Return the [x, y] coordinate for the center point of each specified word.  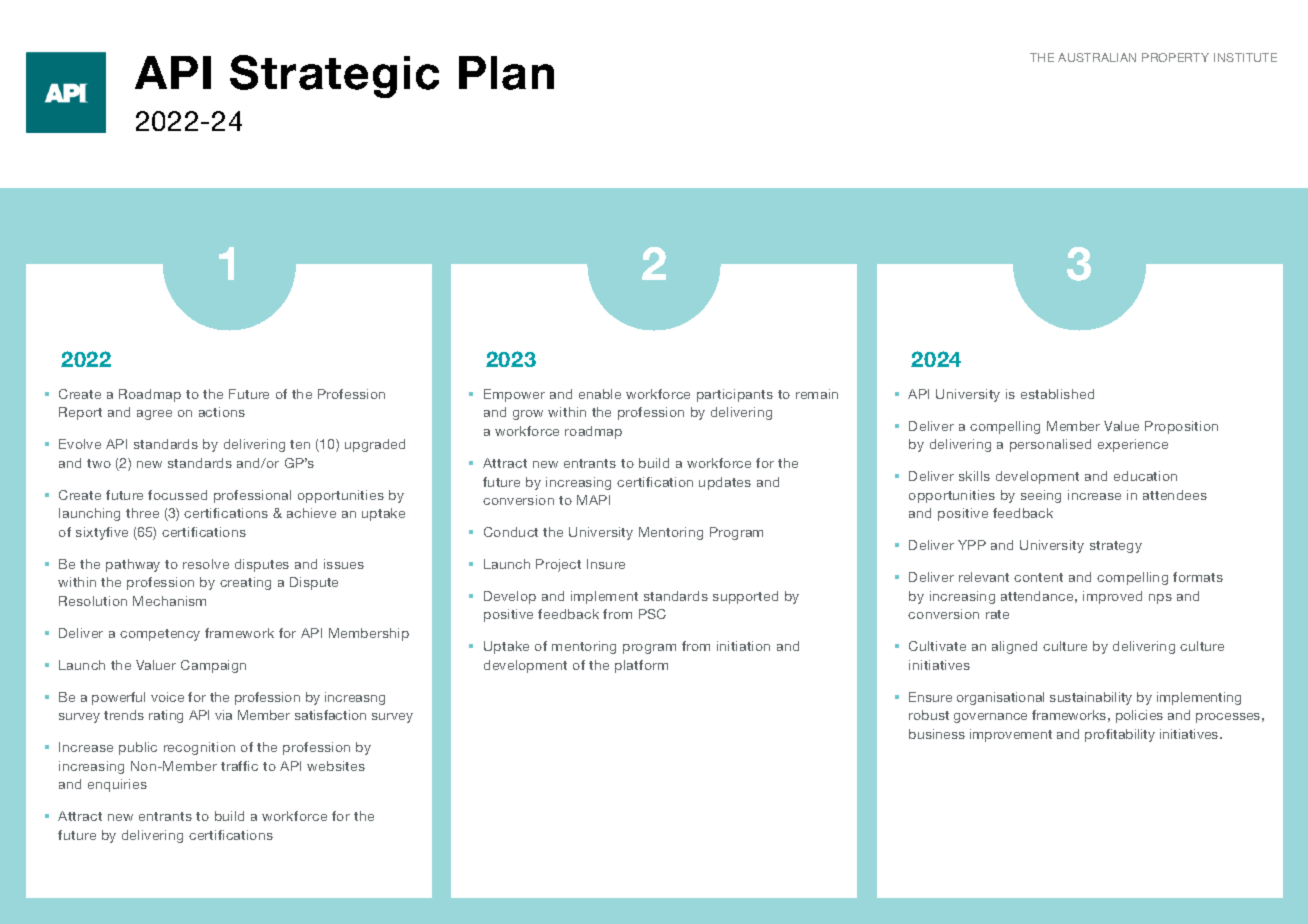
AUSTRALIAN [1097, 57]
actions [222, 412]
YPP [972, 545]
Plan [506, 73]
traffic [239, 766]
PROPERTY [1175, 57]
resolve [206, 564]
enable [600, 394]
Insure [606, 564]
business [937, 734]
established [1057, 394]
